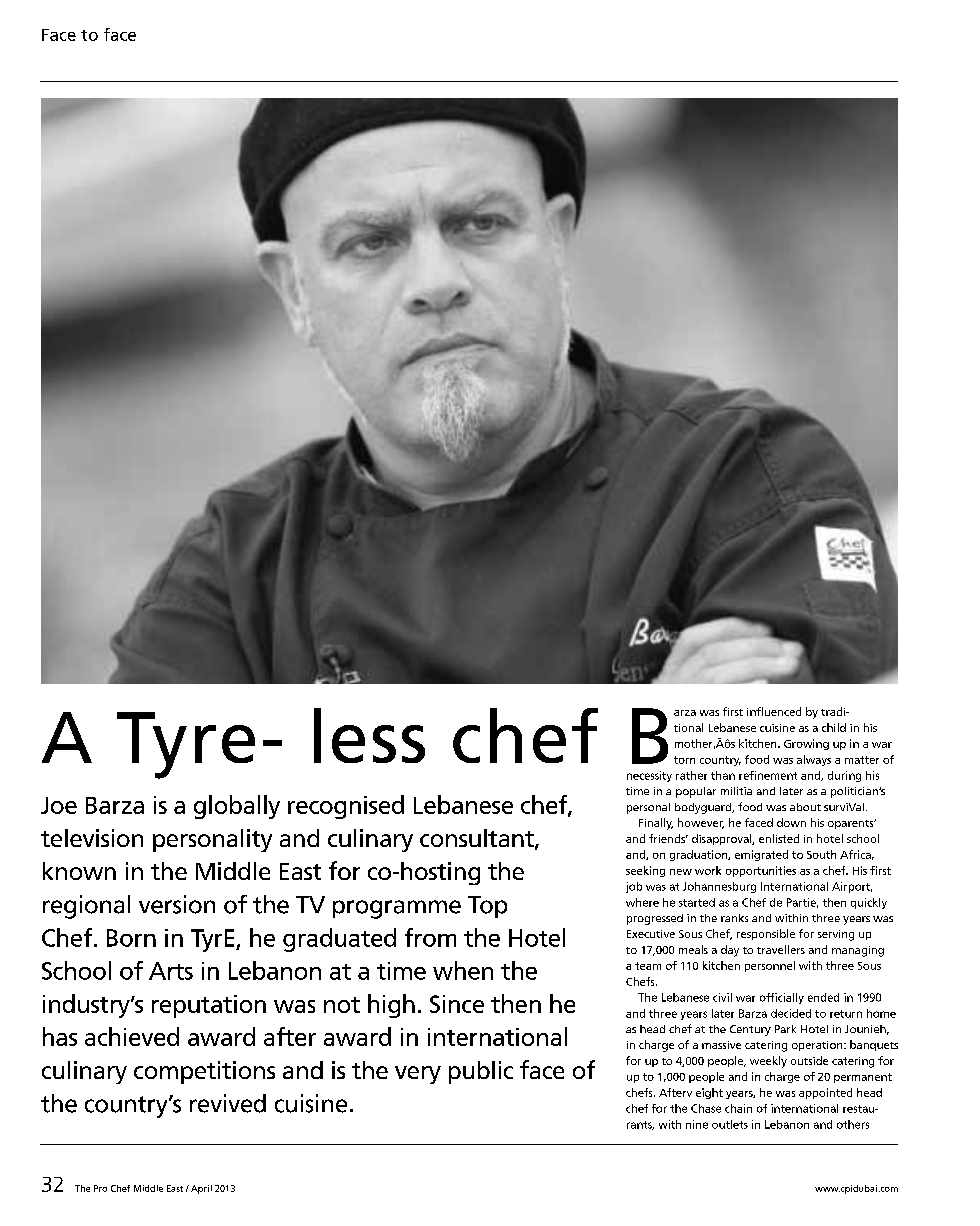 The image size is (980, 1226). I want to click on influenced, so click(774, 711).
